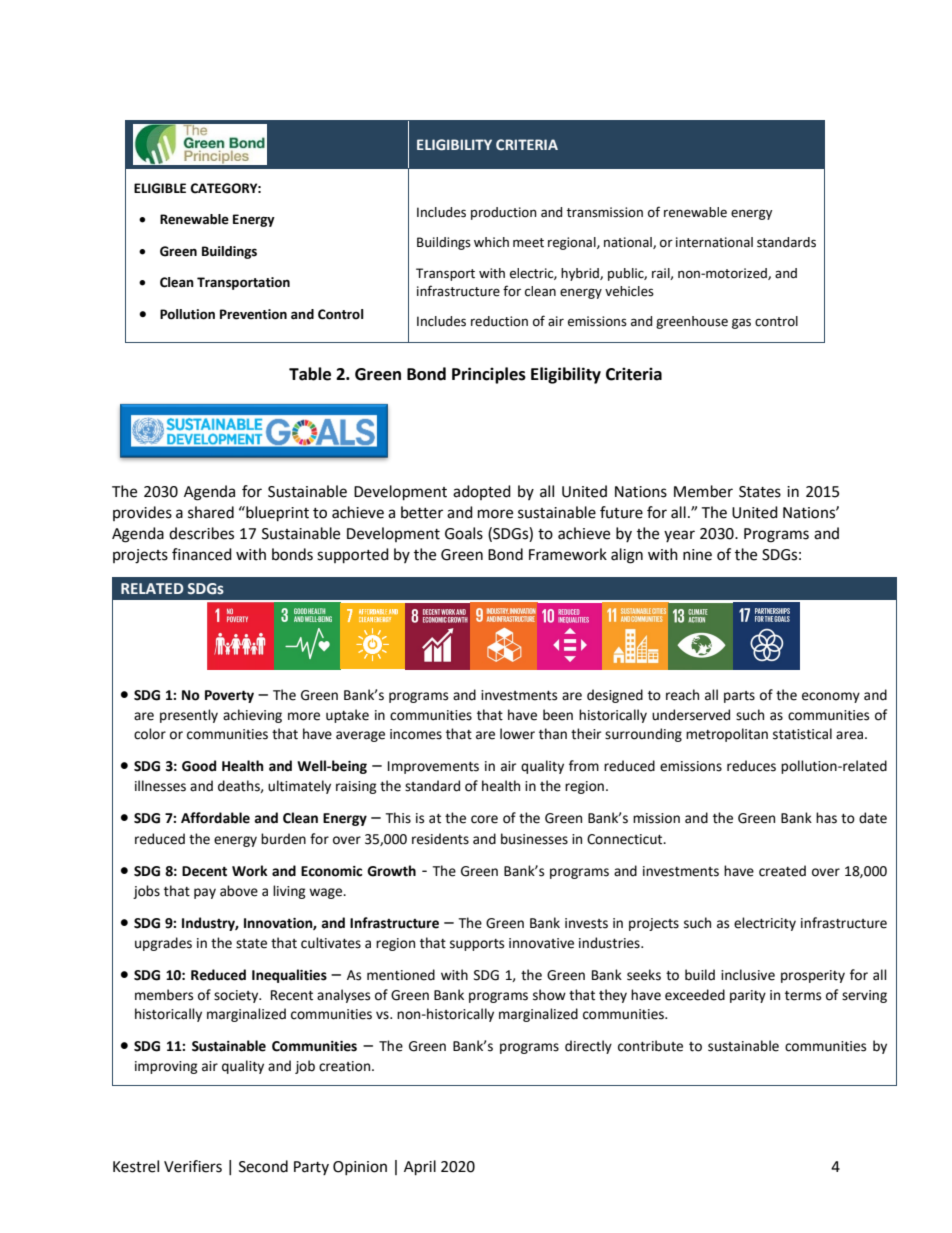 Image resolution: width=952 pixels, height=1233 pixels. I want to click on has, so click(826, 818).
